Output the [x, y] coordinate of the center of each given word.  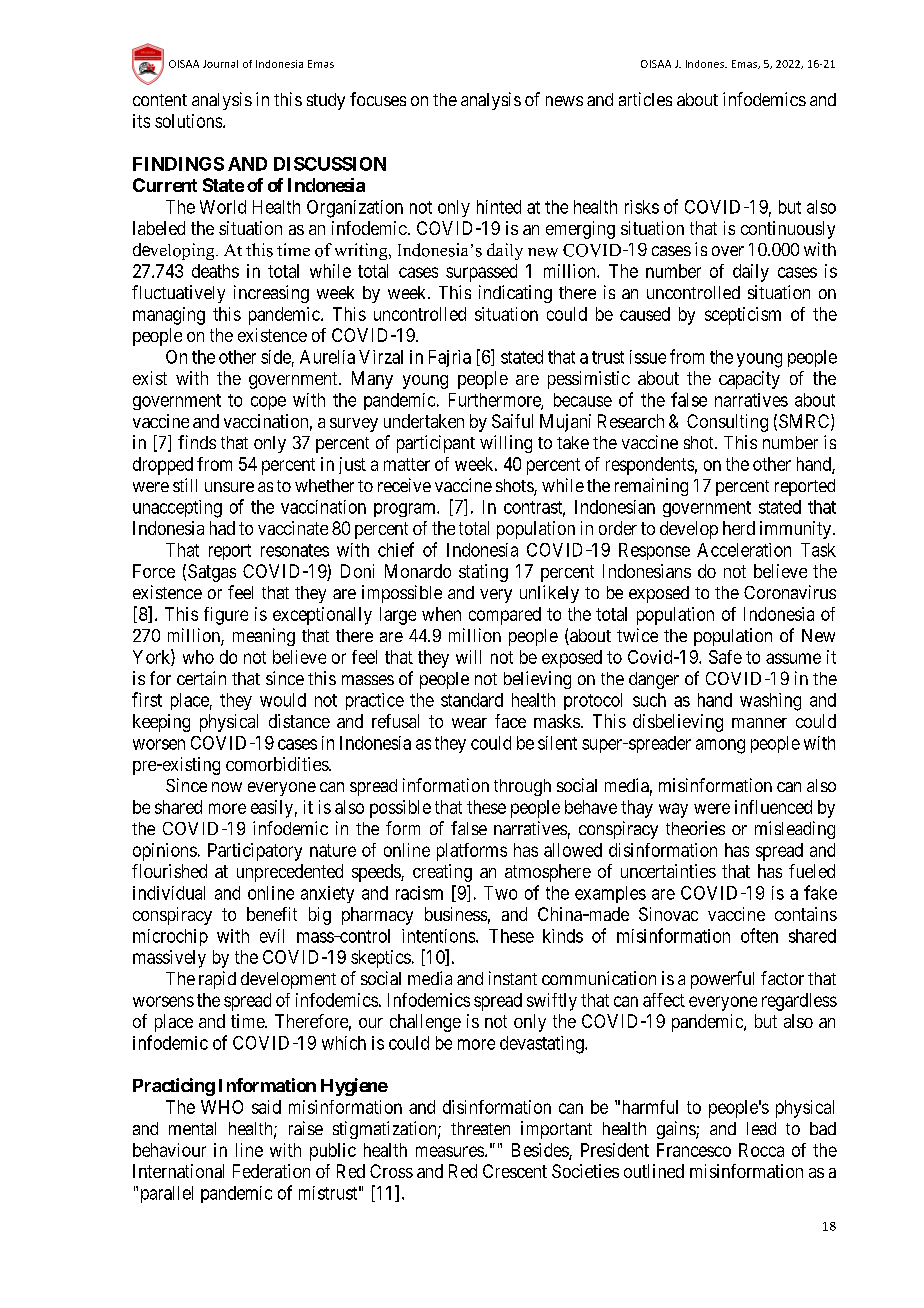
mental [192, 1128]
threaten [480, 1128]
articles [645, 99]
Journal [220, 64]
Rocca [761, 1150]
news [564, 101]
